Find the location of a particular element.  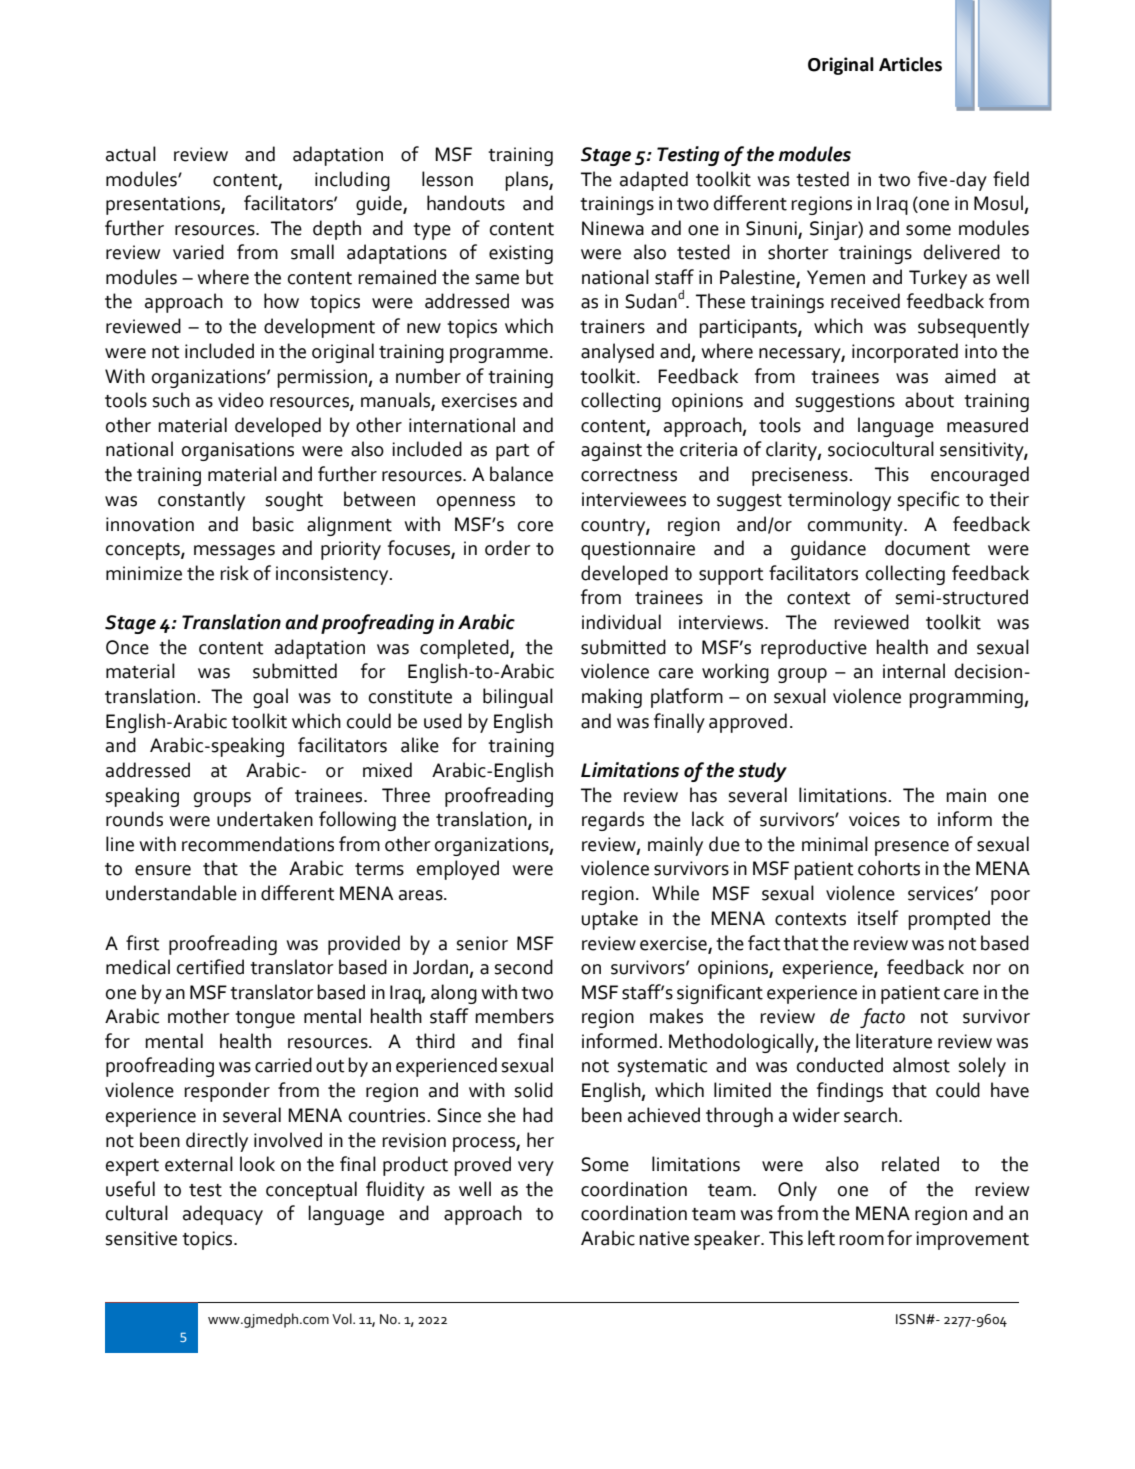

nor is located at coordinates (987, 969).
